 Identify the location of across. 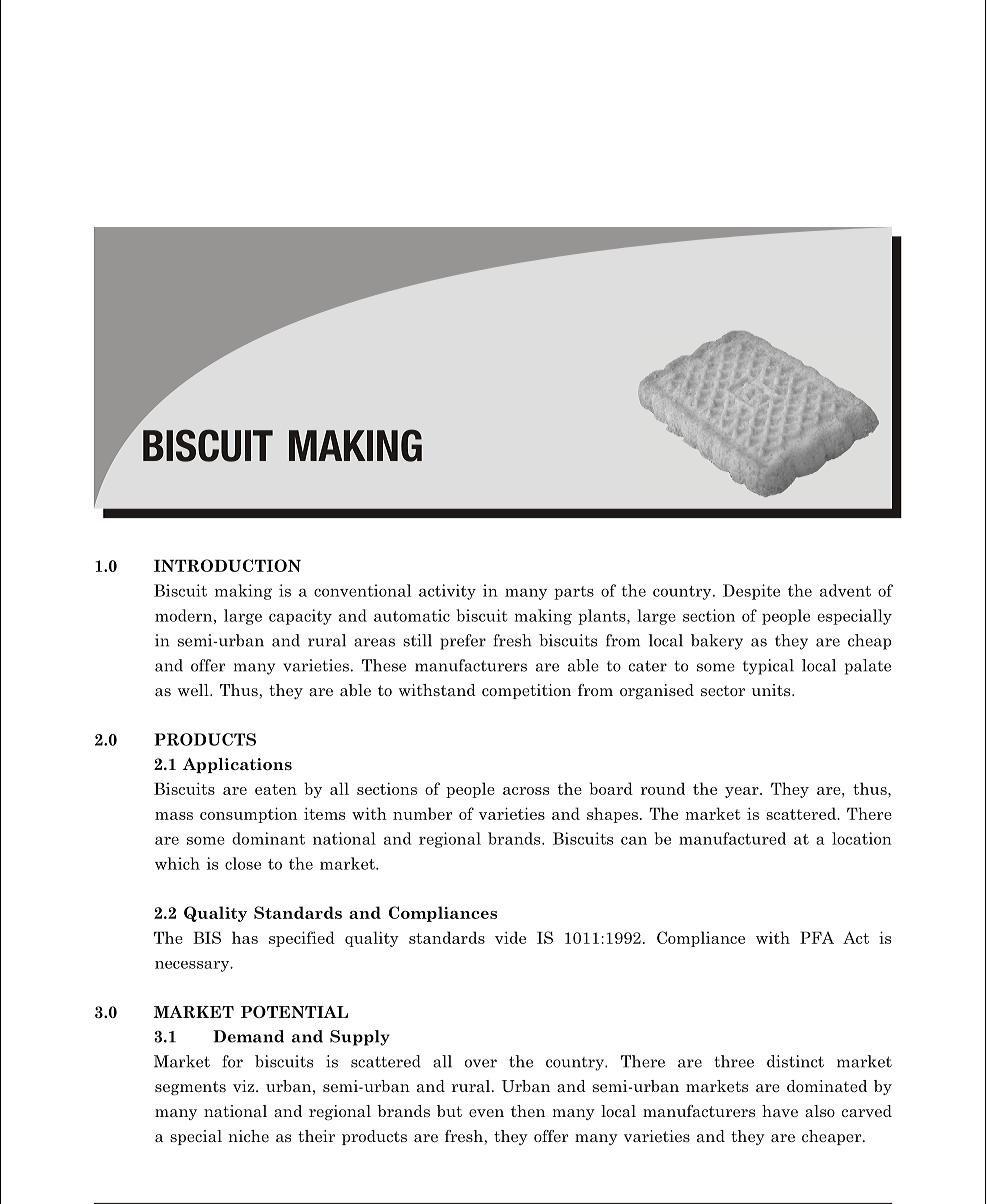
(526, 791).
